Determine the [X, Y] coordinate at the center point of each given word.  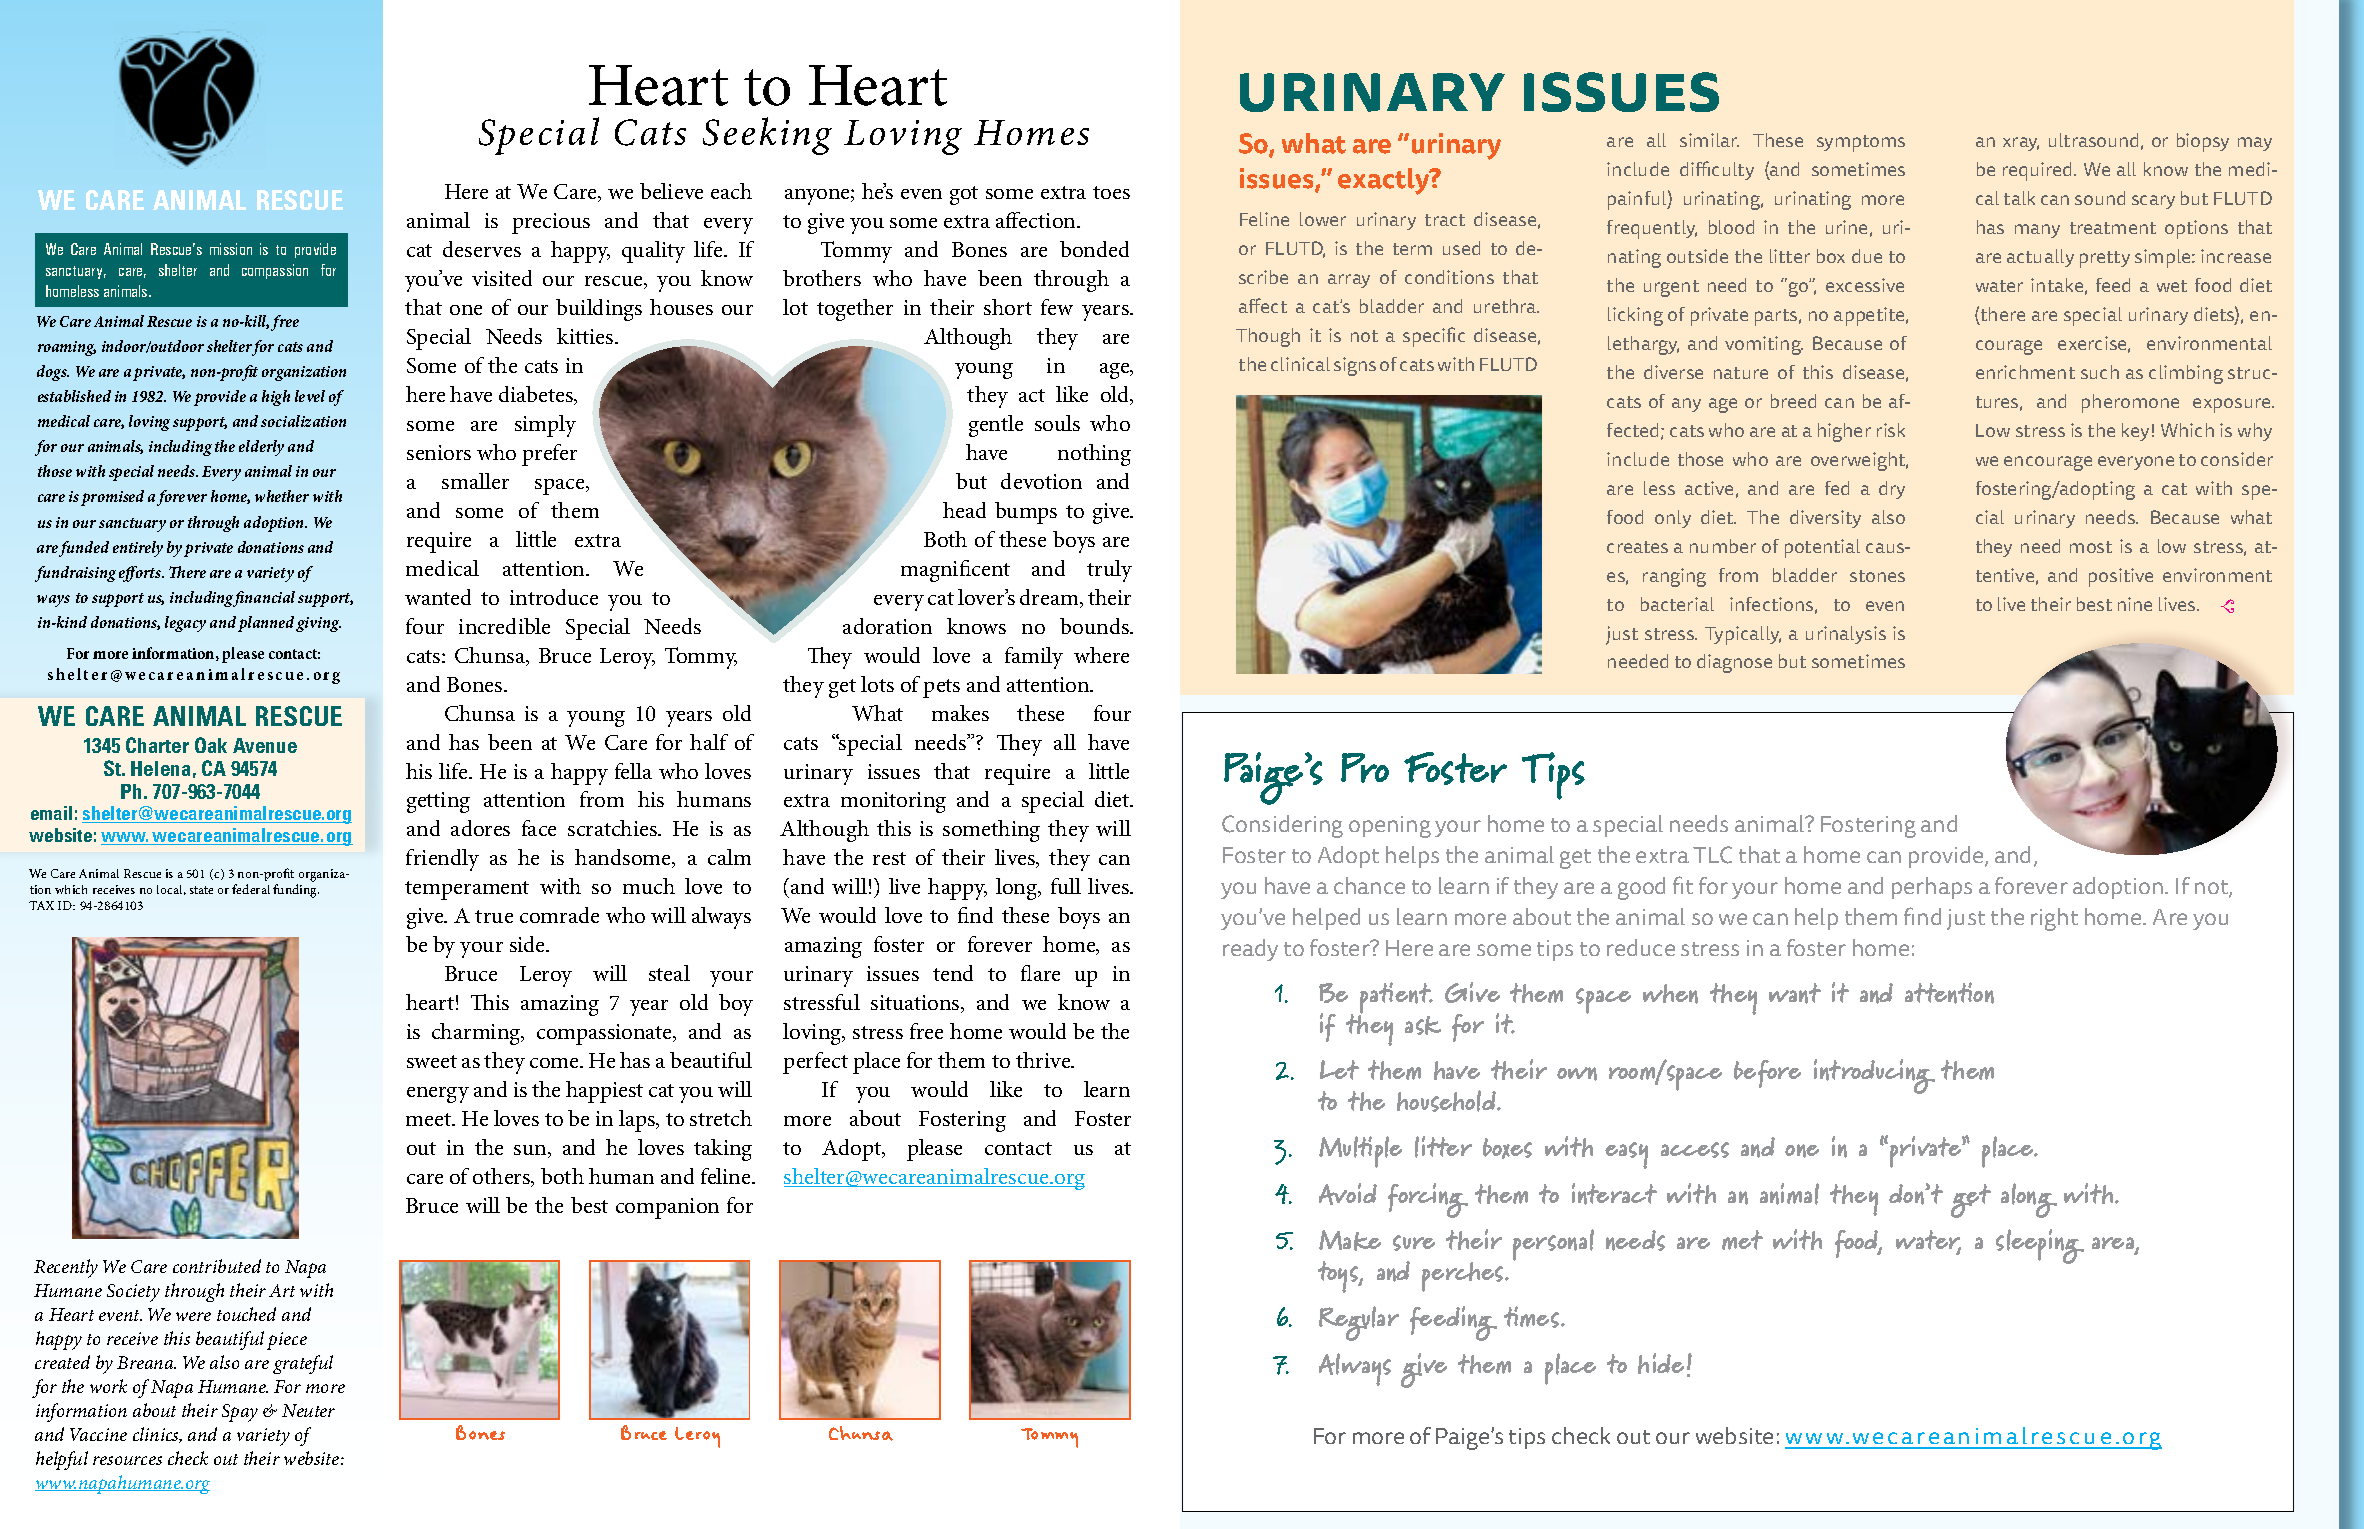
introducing [1874, 1076]
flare [1040, 973]
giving [318, 624]
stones [1877, 576]
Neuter [308, 1410]
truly [1109, 571]
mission [231, 249]
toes [1111, 192]
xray [2021, 144]
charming [477, 1034]
